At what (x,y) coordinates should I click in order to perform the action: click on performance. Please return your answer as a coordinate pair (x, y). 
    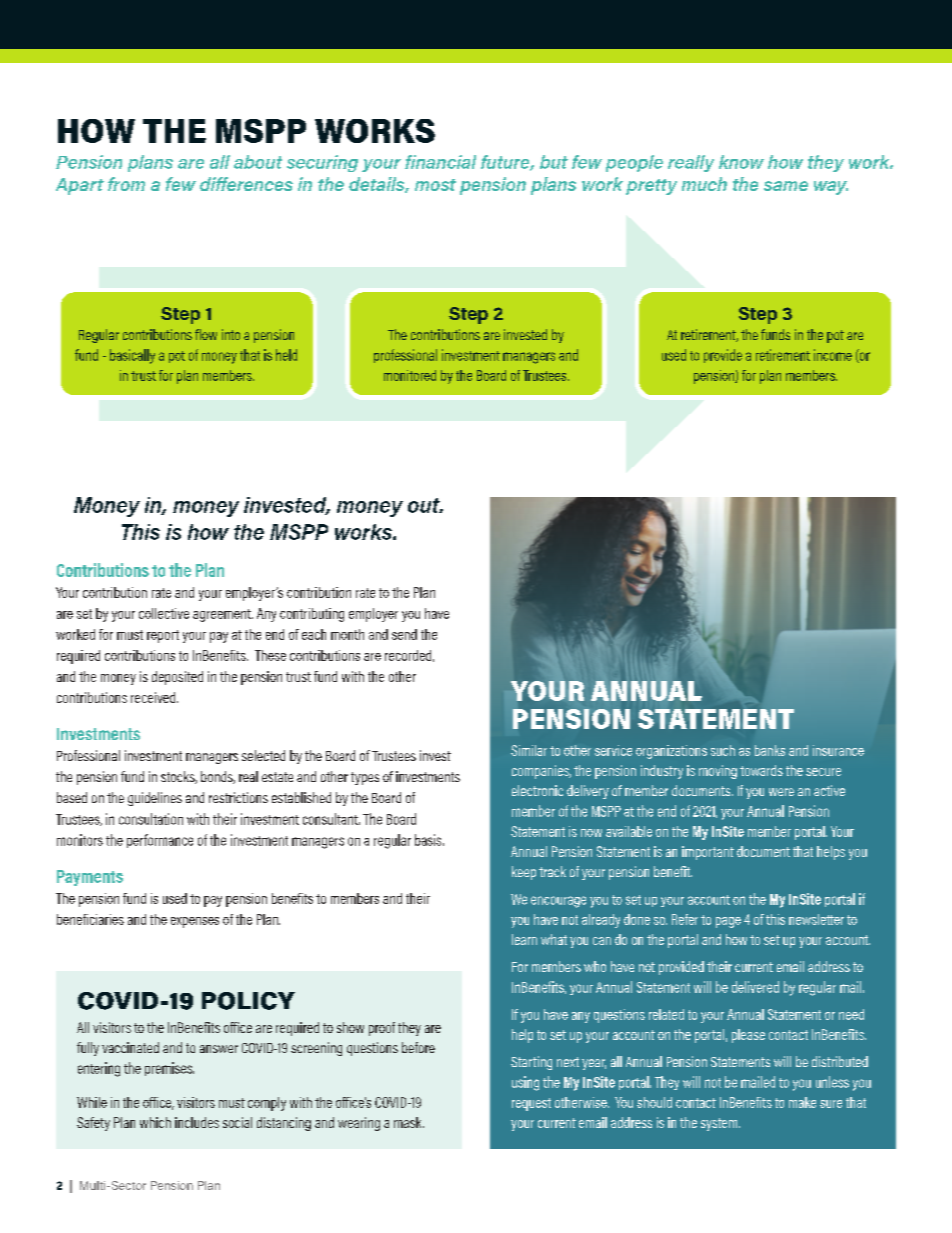
    Looking at the image, I should click on (160, 841).
